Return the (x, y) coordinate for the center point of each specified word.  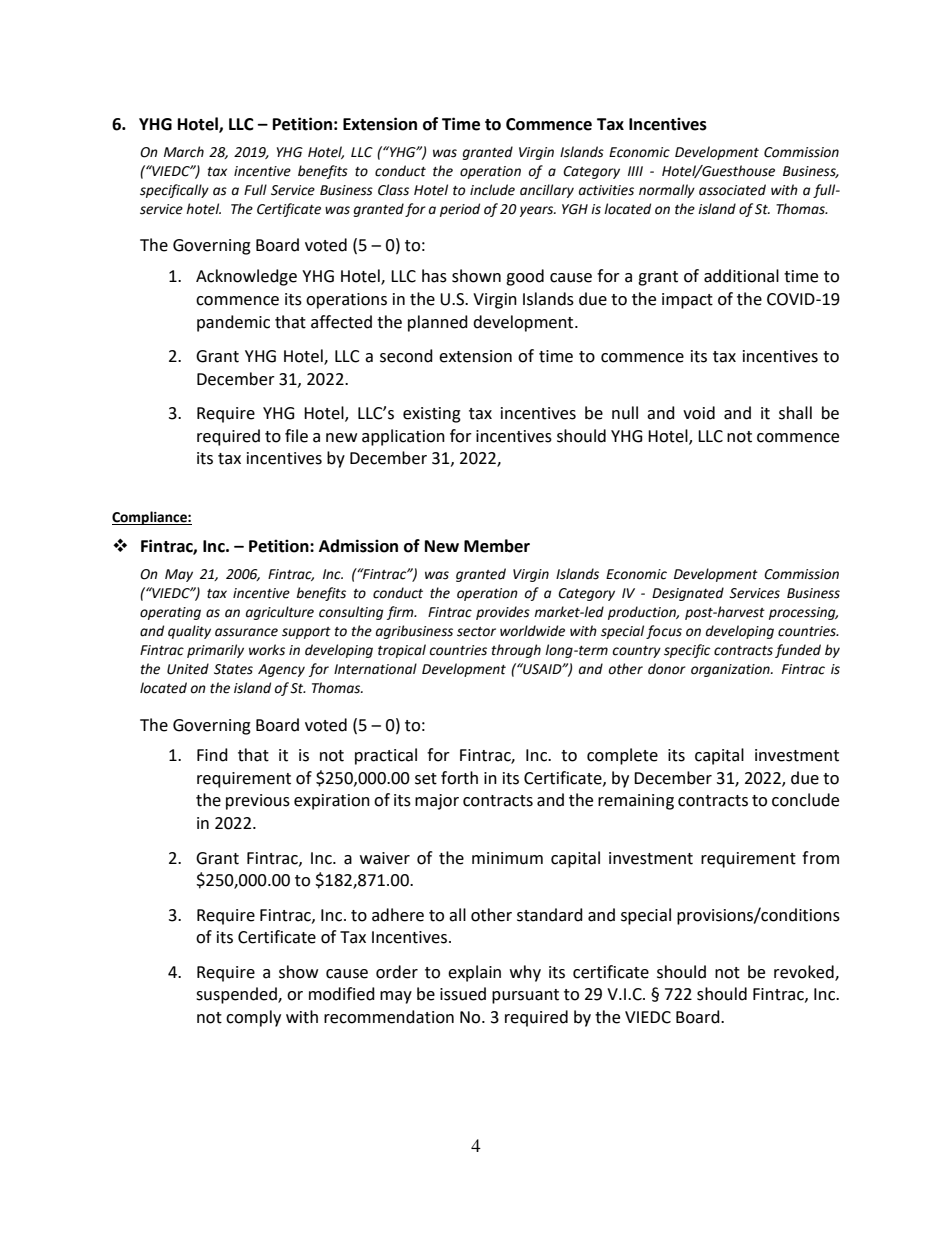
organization (731, 670)
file (296, 436)
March (184, 152)
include (492, 190)
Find (212, 755)
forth (459, 778)
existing (432, 415)
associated (732, 190)
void (699, 413)
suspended (237, 995)
